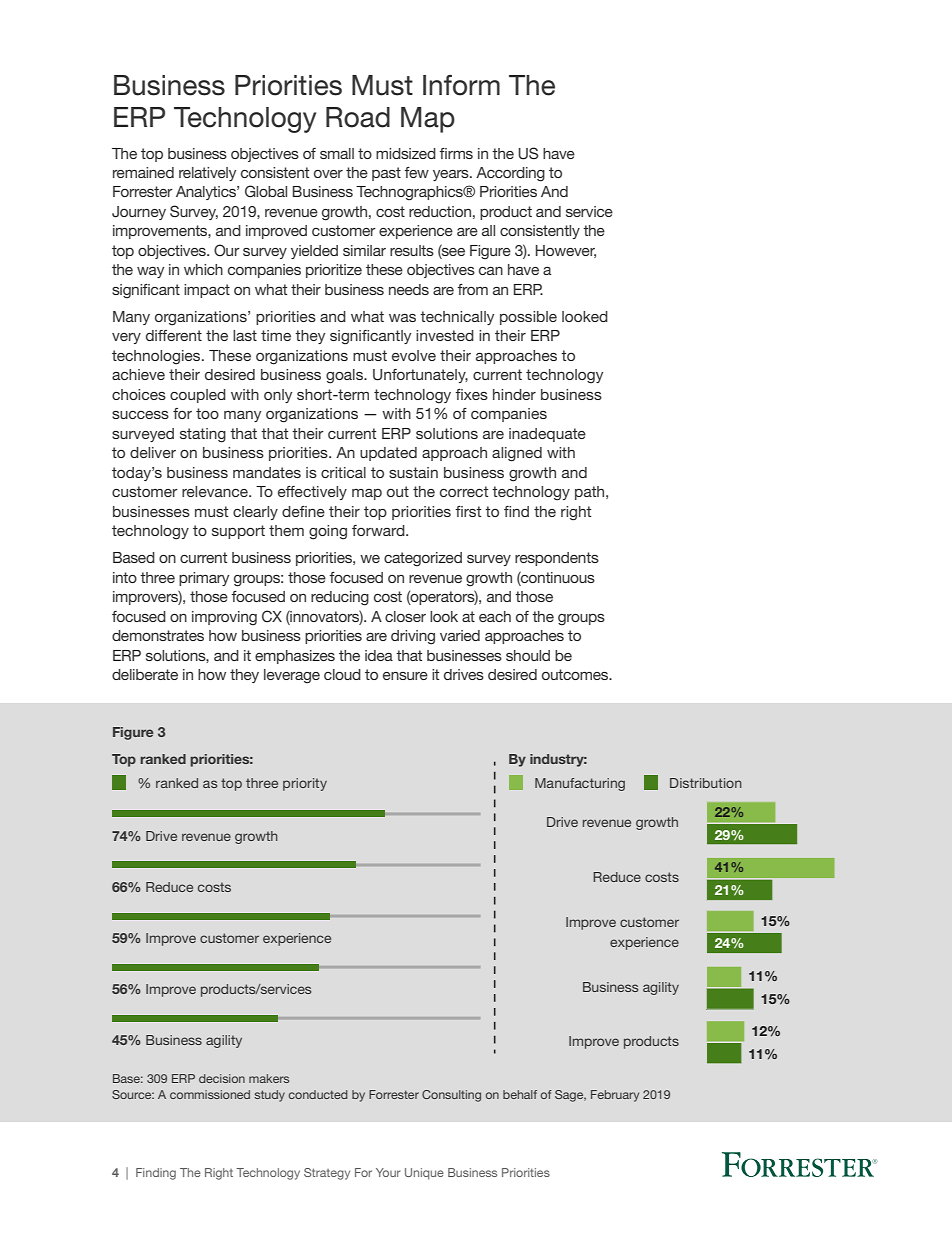  Describe the element at coordinates (510, 174) in the screenshot. I see `According` at that location.
